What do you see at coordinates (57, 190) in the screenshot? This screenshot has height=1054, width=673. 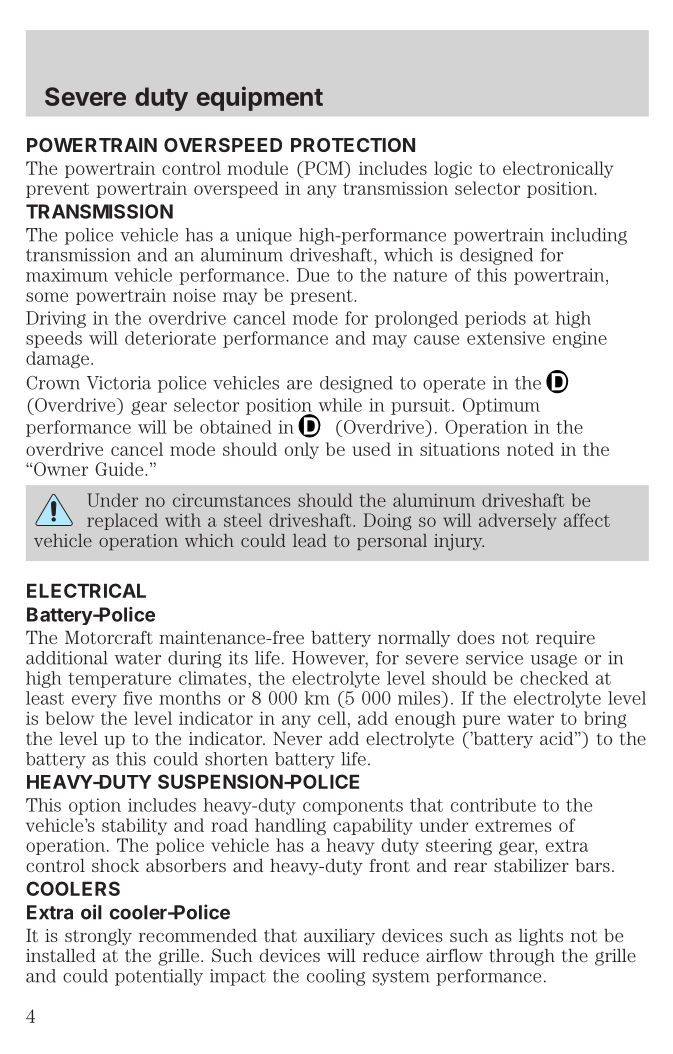 I see `prevent` at bounding box center [57, 190].
